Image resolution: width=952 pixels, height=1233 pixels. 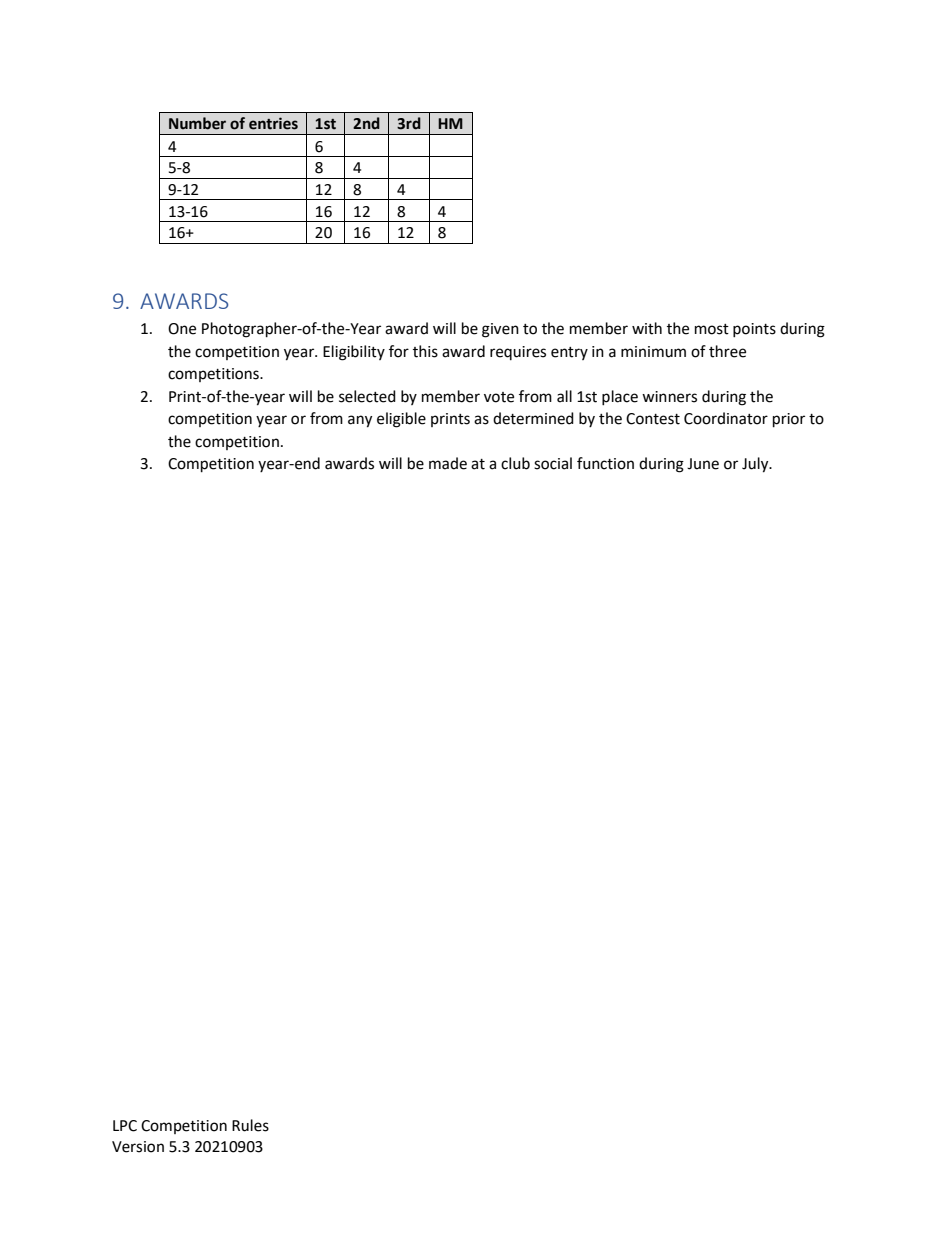 What do you see at coordinates (712, 329) in the screenshot?
I see `most` at bounding box center [712, 329].
